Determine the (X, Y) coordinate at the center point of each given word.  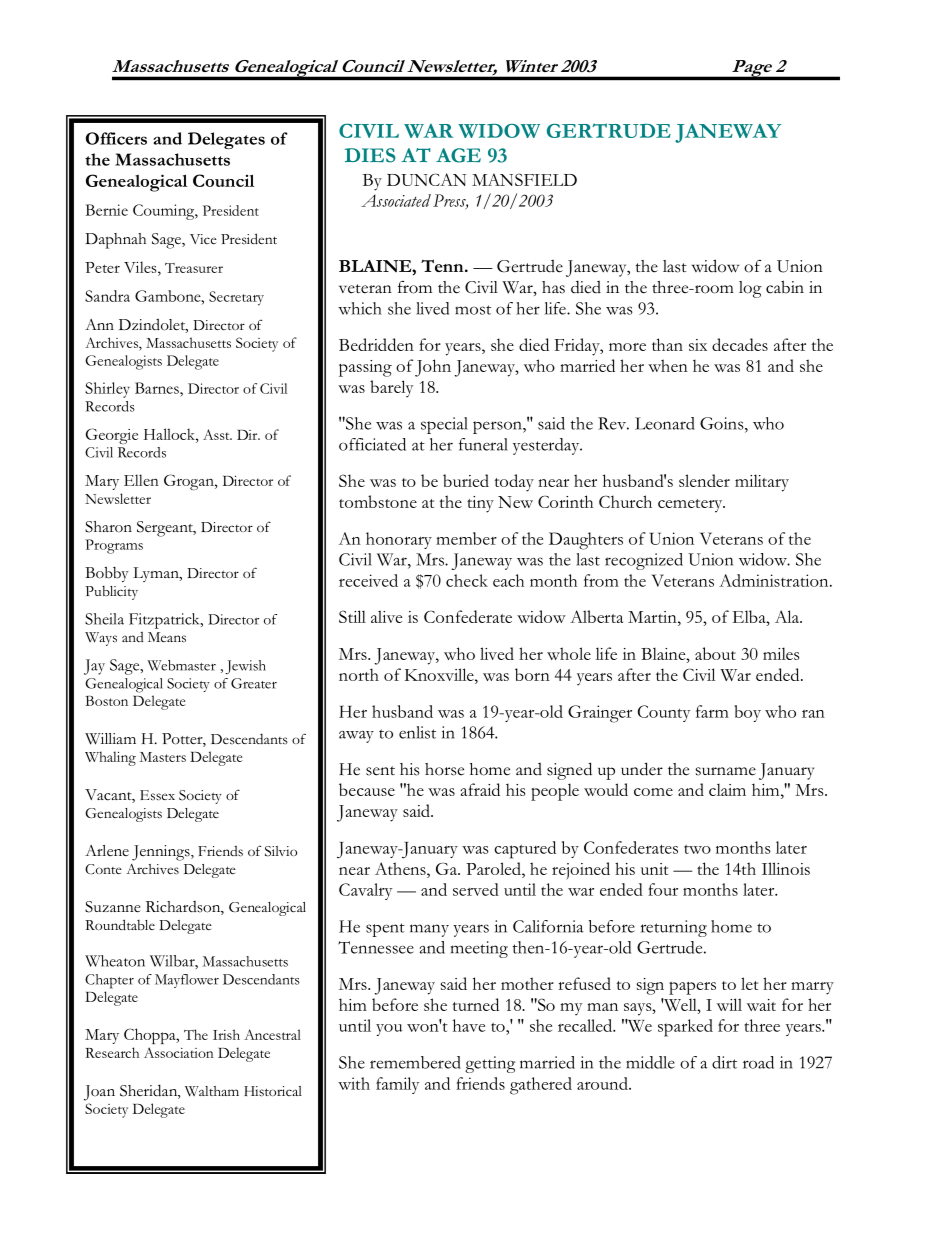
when (668, 365)
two (697, 849)
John (433, 368)
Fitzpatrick (165, 621)
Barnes (158, 388)
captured (525, 850)
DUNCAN (426, 179)
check (467, 580)
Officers (116, 138)
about (715, 653)
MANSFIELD (524, 179)
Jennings (162, 853)
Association (179, 1052)
